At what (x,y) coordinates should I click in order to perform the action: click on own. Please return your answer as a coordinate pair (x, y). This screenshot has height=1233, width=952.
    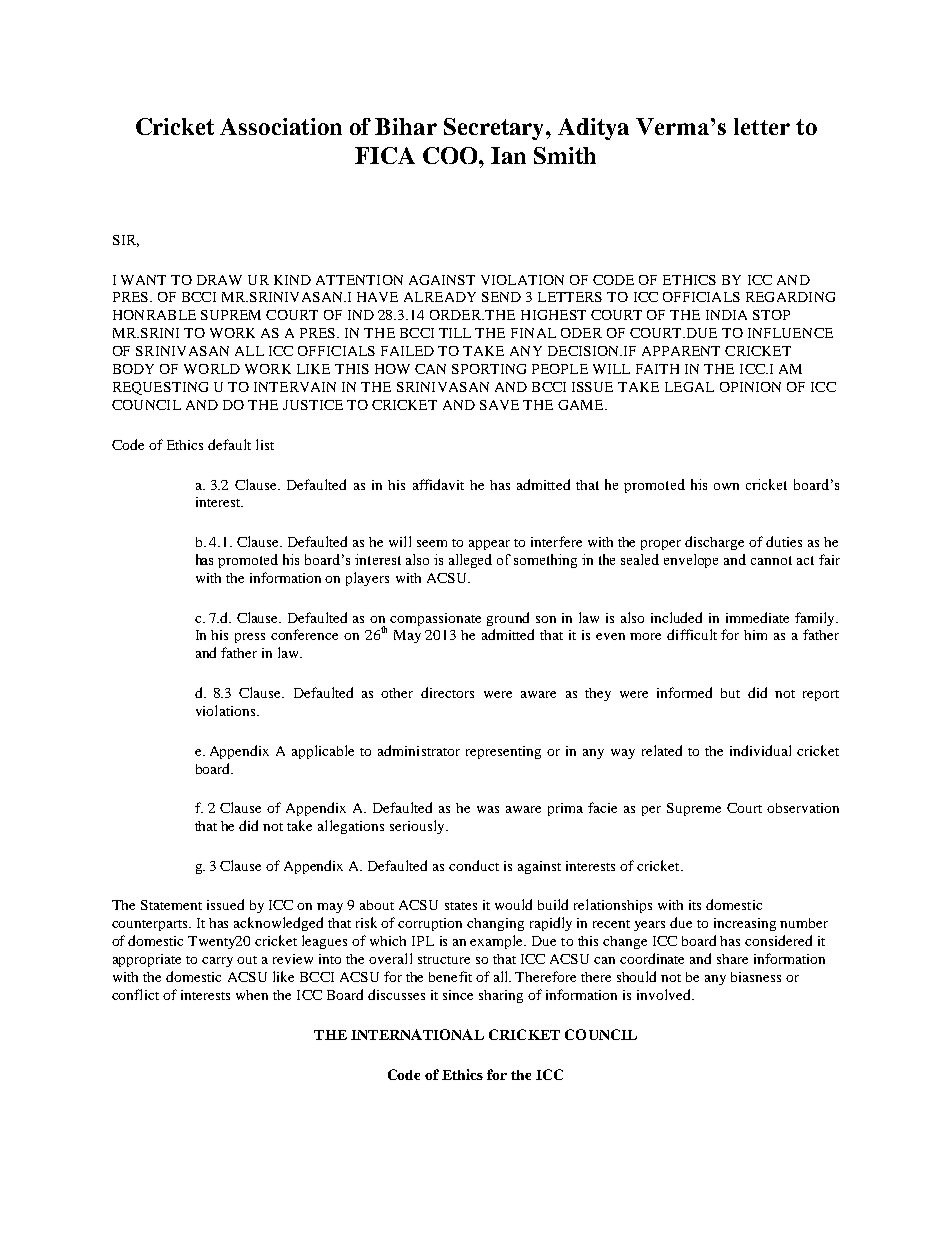
    Looking at the image, I should click on (726, 486).
